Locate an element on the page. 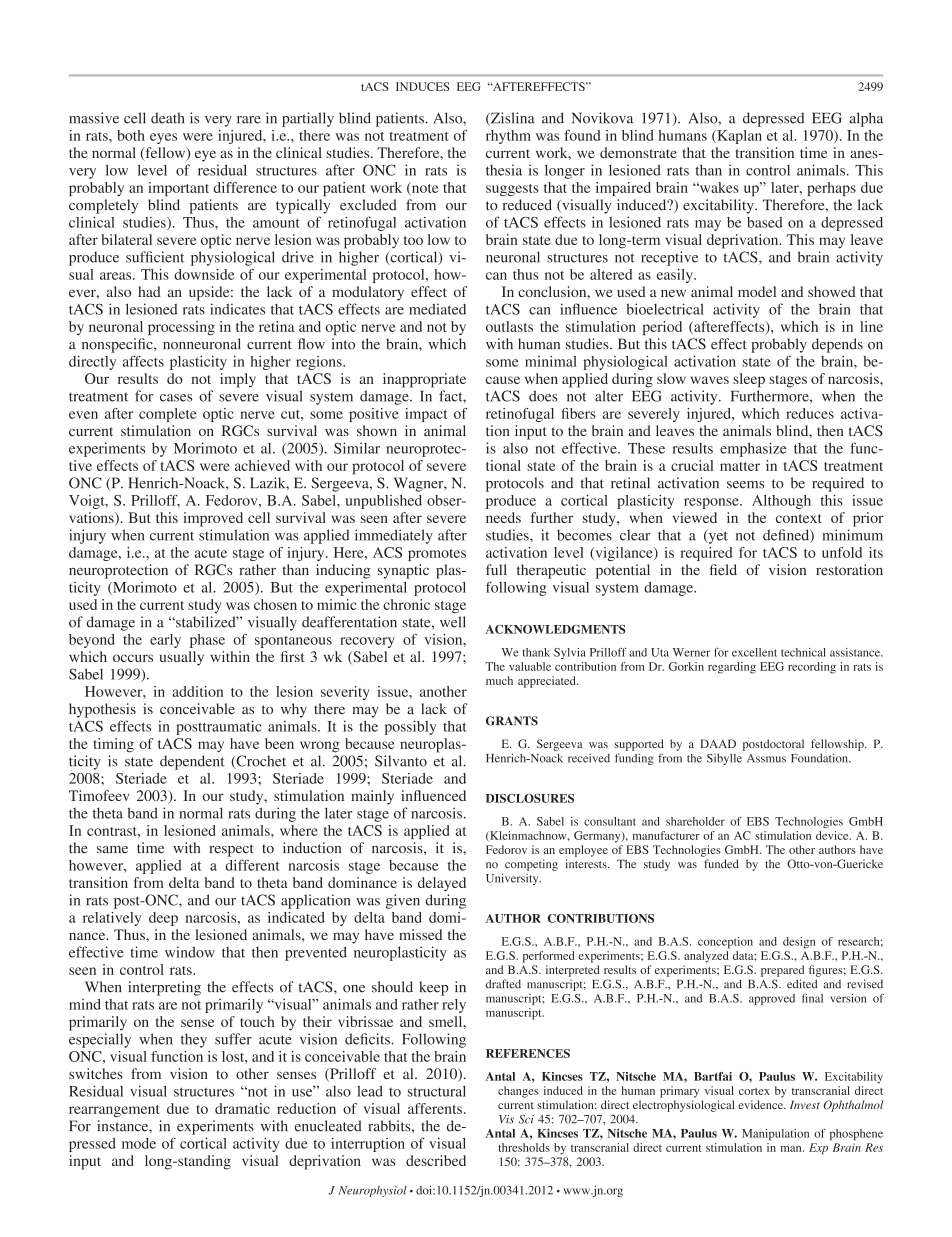  affects is located at coordinates (143, 361).
